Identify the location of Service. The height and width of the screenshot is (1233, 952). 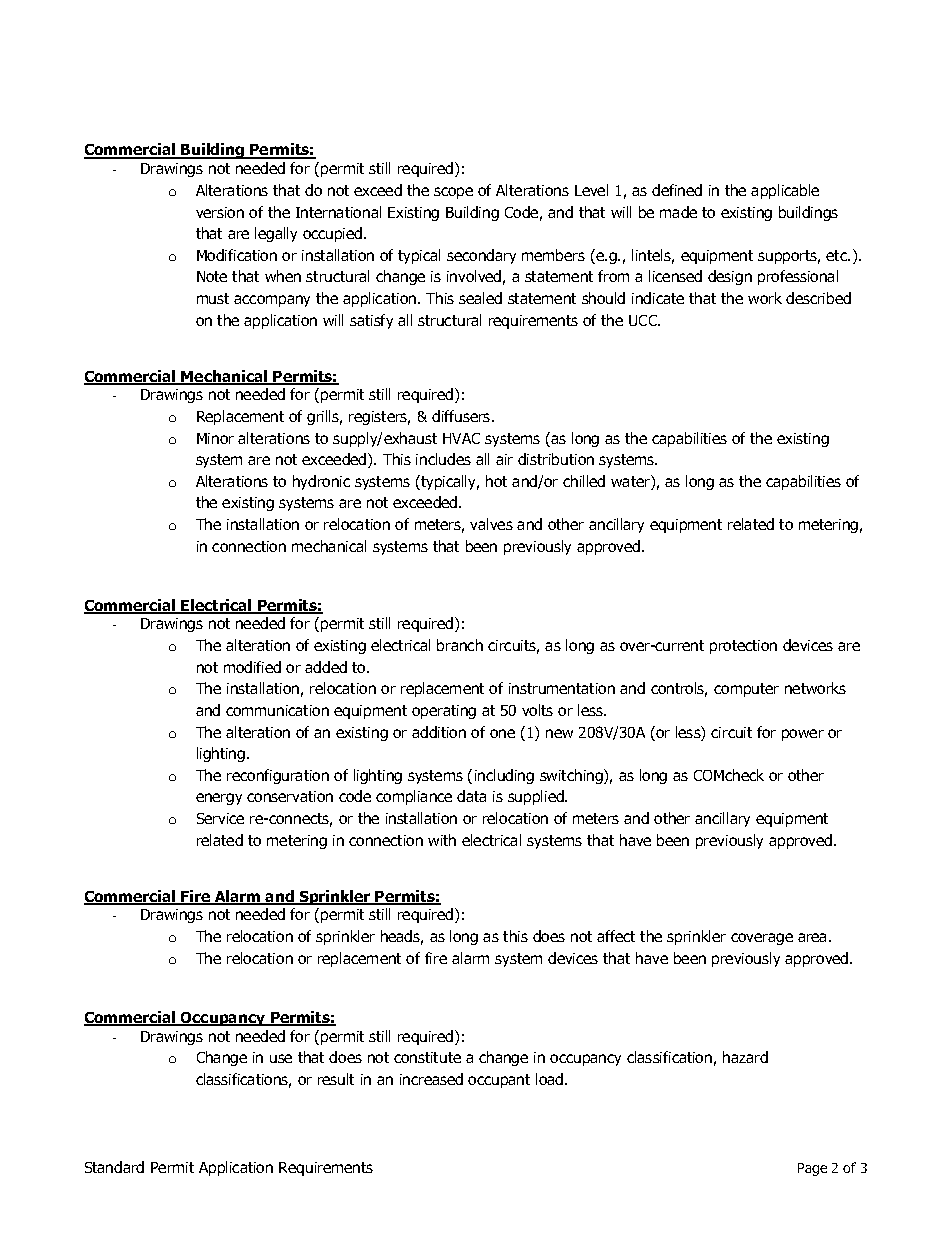
(220, 818).
